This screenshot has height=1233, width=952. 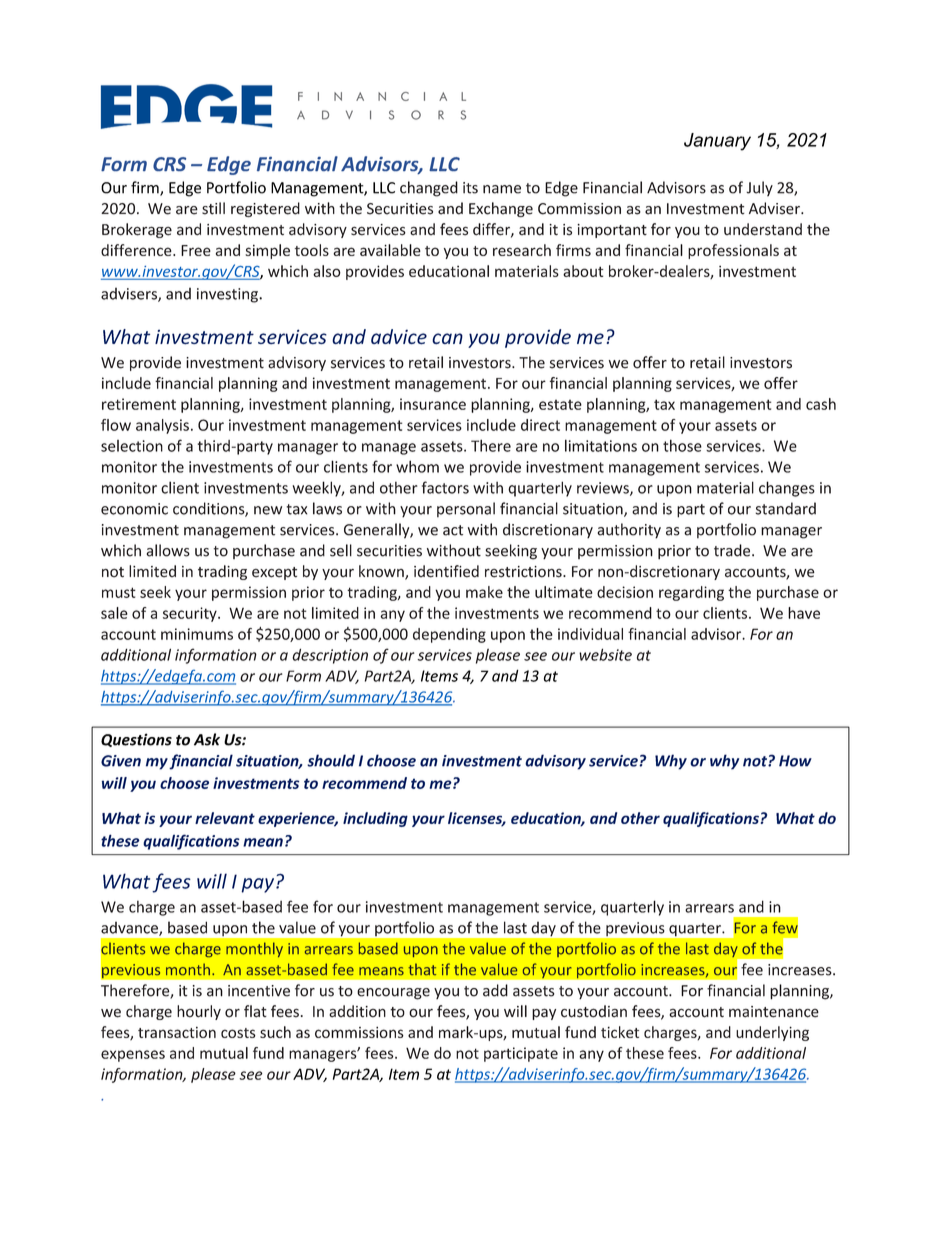 What do you see at coordinates (228, 295) in the screenshot?
I see `investing` at bounding box center [228, 295].
